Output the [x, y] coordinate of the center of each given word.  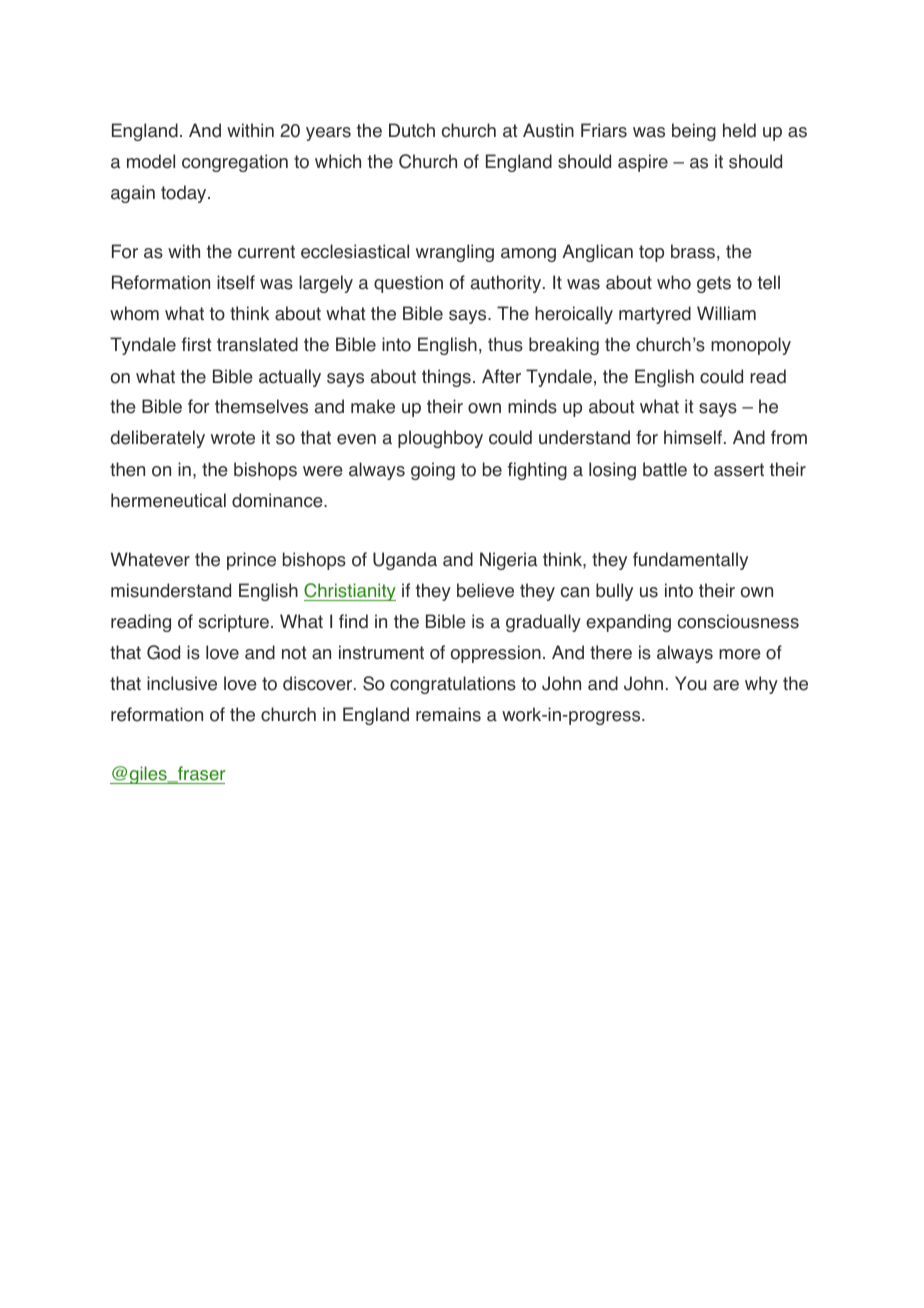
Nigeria [508, 561]
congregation [235, 163]
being [694, 132]
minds [532, 406]
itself [236, 282]
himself [693, 437]
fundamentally [690, 561]
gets [714, 284]
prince [251, 561]
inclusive [182, 683]
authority [507, 284]
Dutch [412, 130]
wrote [233, 438]
